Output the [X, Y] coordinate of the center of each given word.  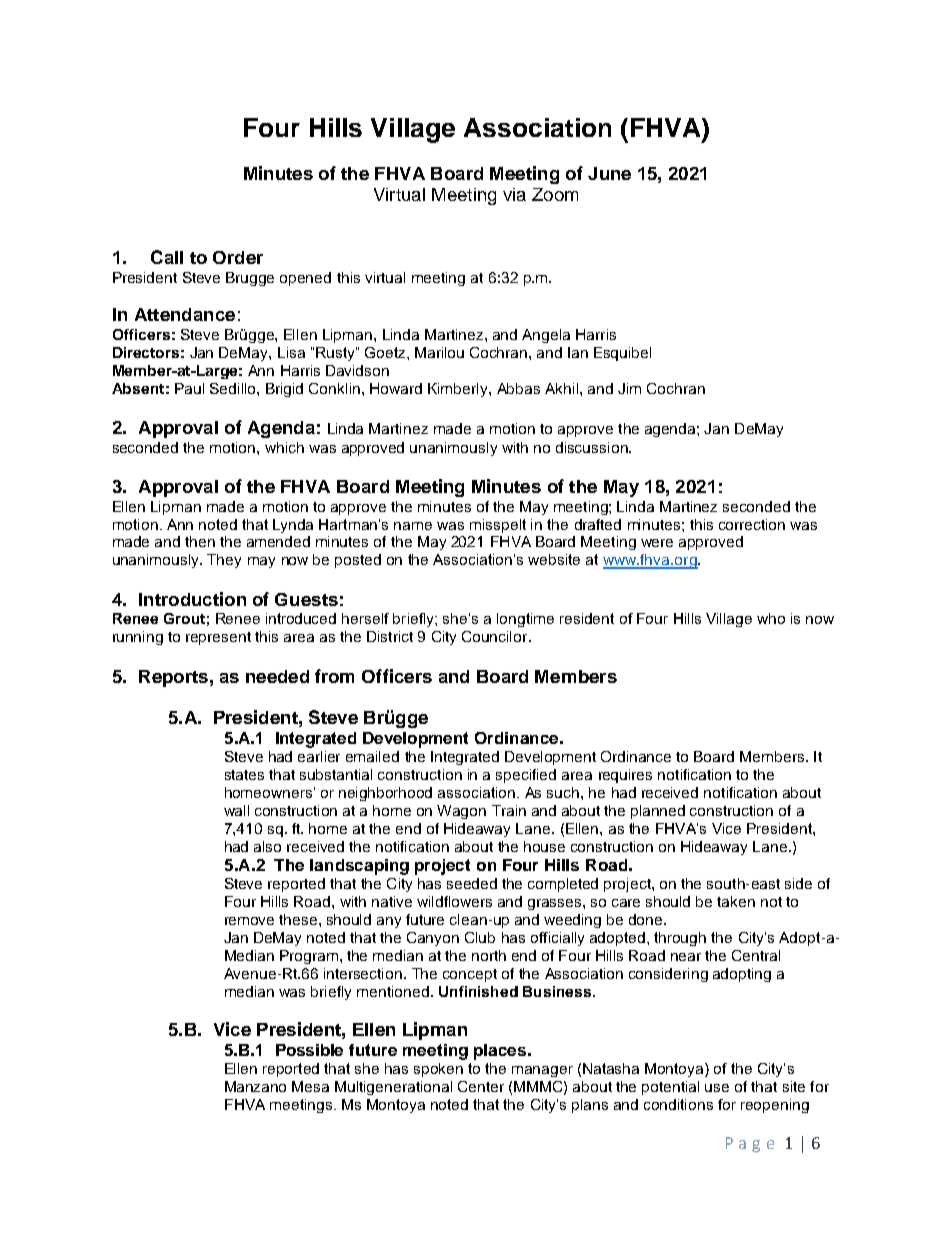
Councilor [496, 636]
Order [238, 257]
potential [670, 1088]
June [609, 173]
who [771, 618]
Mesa [310, 1086]
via [514, 194]
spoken [438, 1070]
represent [218, 638]
